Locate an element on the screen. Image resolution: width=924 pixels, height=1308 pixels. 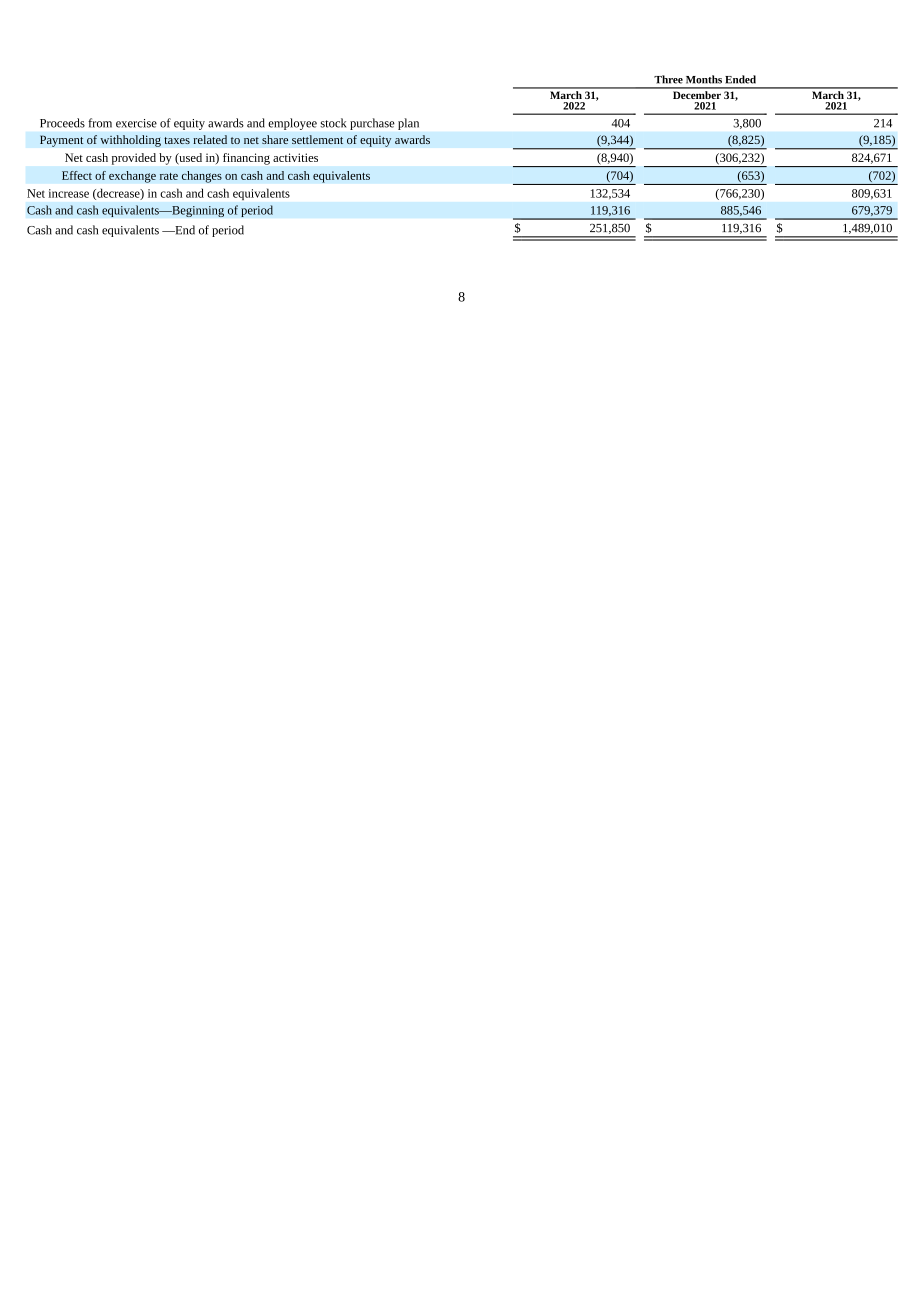
exercise is located at coordinates (136, 123).
